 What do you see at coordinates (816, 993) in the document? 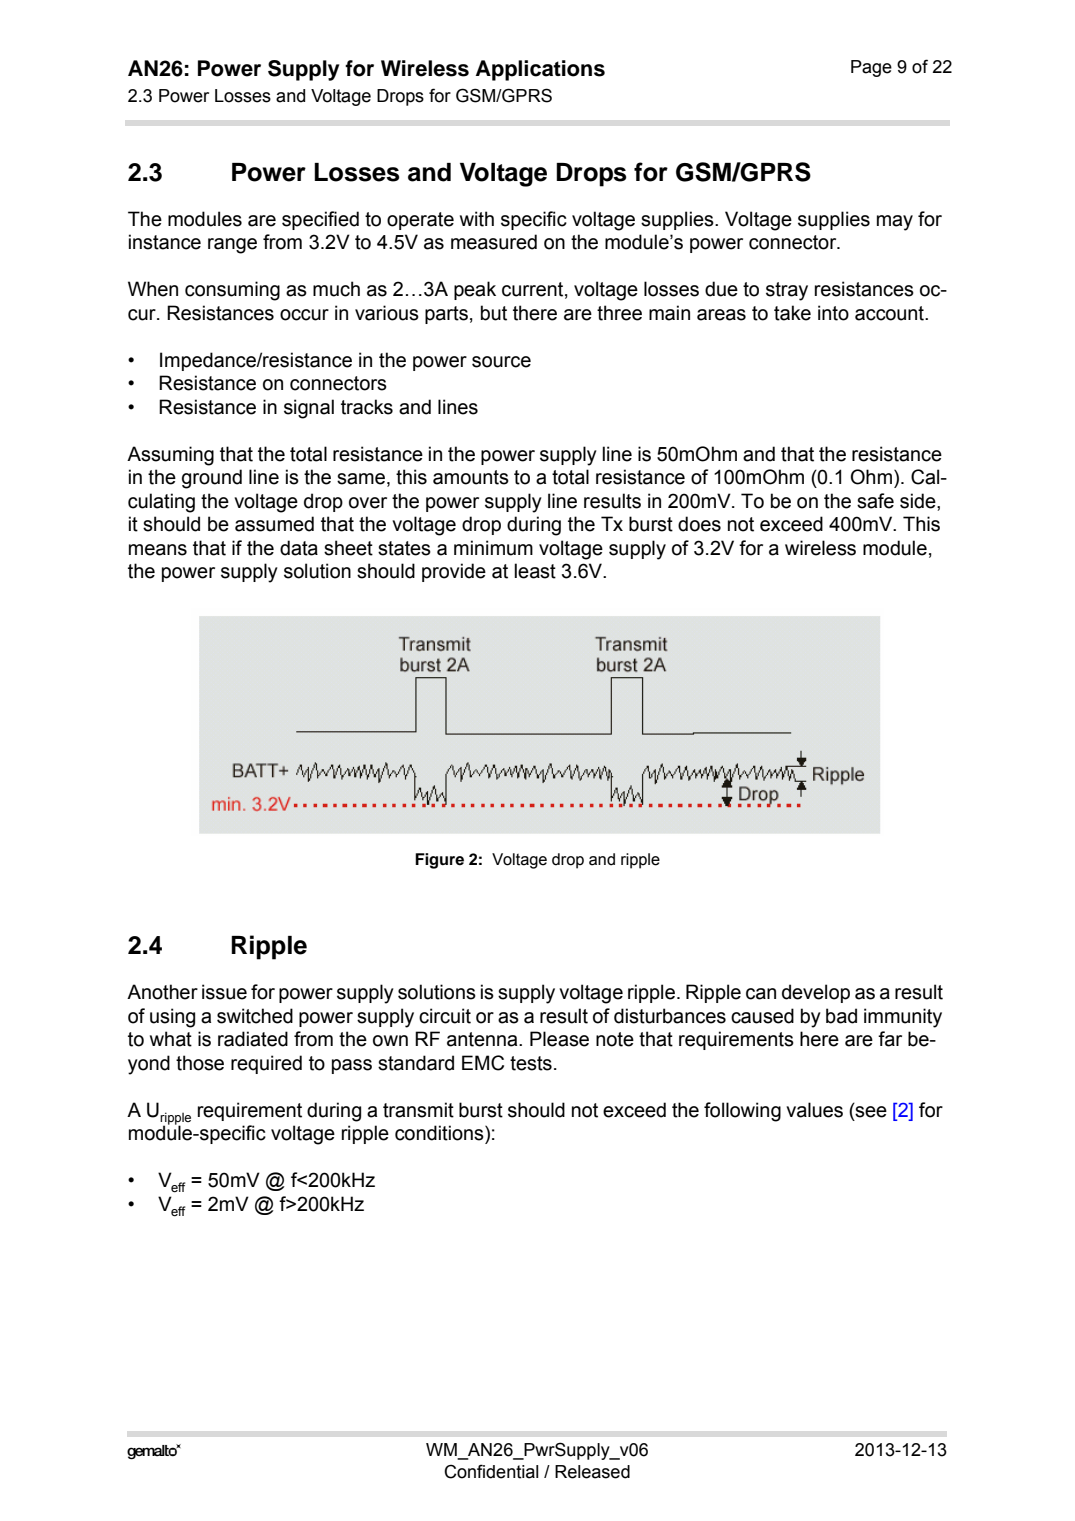
I see `develop` at bounding box center [816, 993].
